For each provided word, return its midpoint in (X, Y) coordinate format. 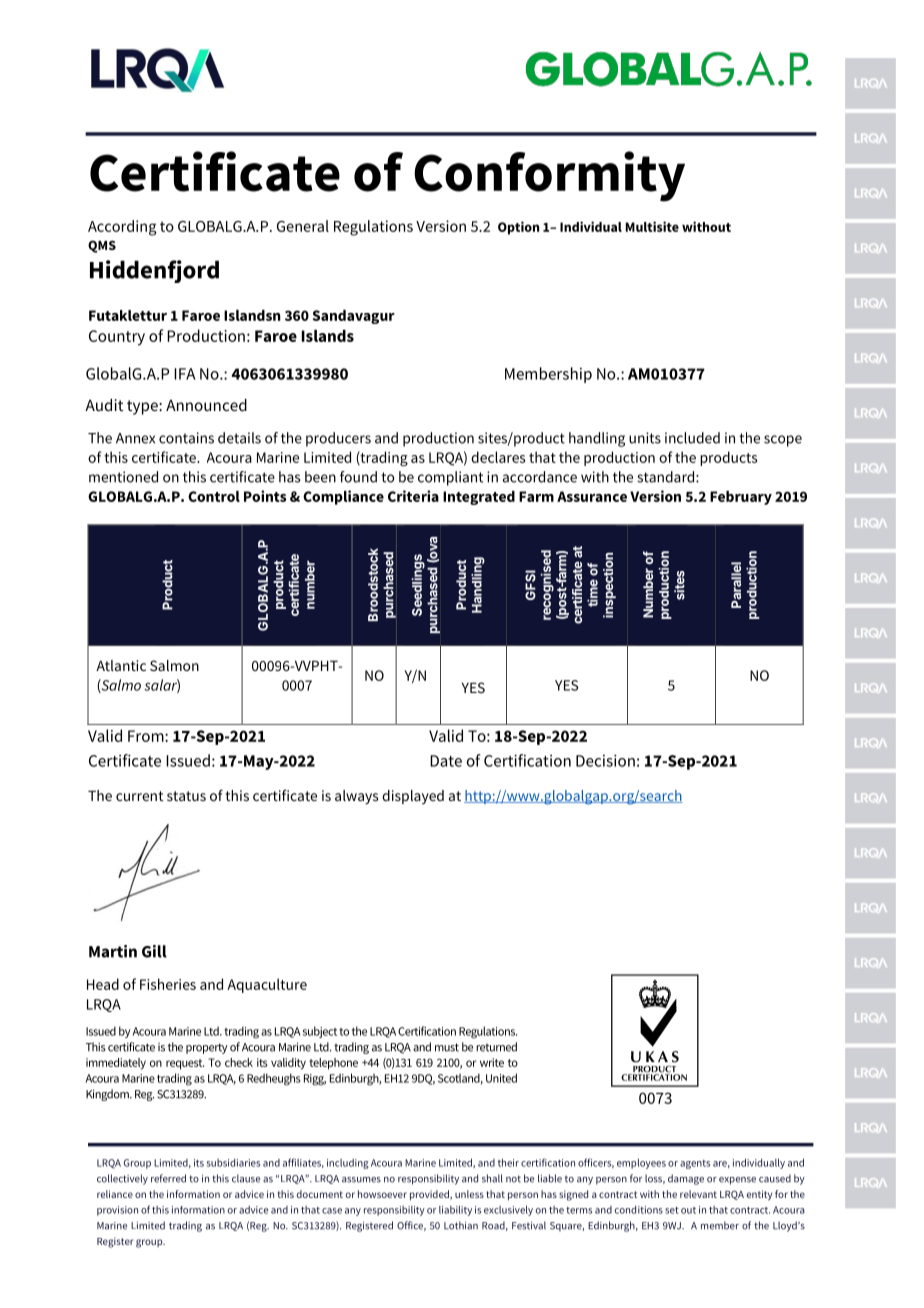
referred (168, 1178)
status (186, 796)
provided (430, 1195)
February (741, 498)
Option (518, 228)
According (122, 228)
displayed (413, 797)
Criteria (413, 496)
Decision (605, 760)
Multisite (652, 226)
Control (214, 496)
